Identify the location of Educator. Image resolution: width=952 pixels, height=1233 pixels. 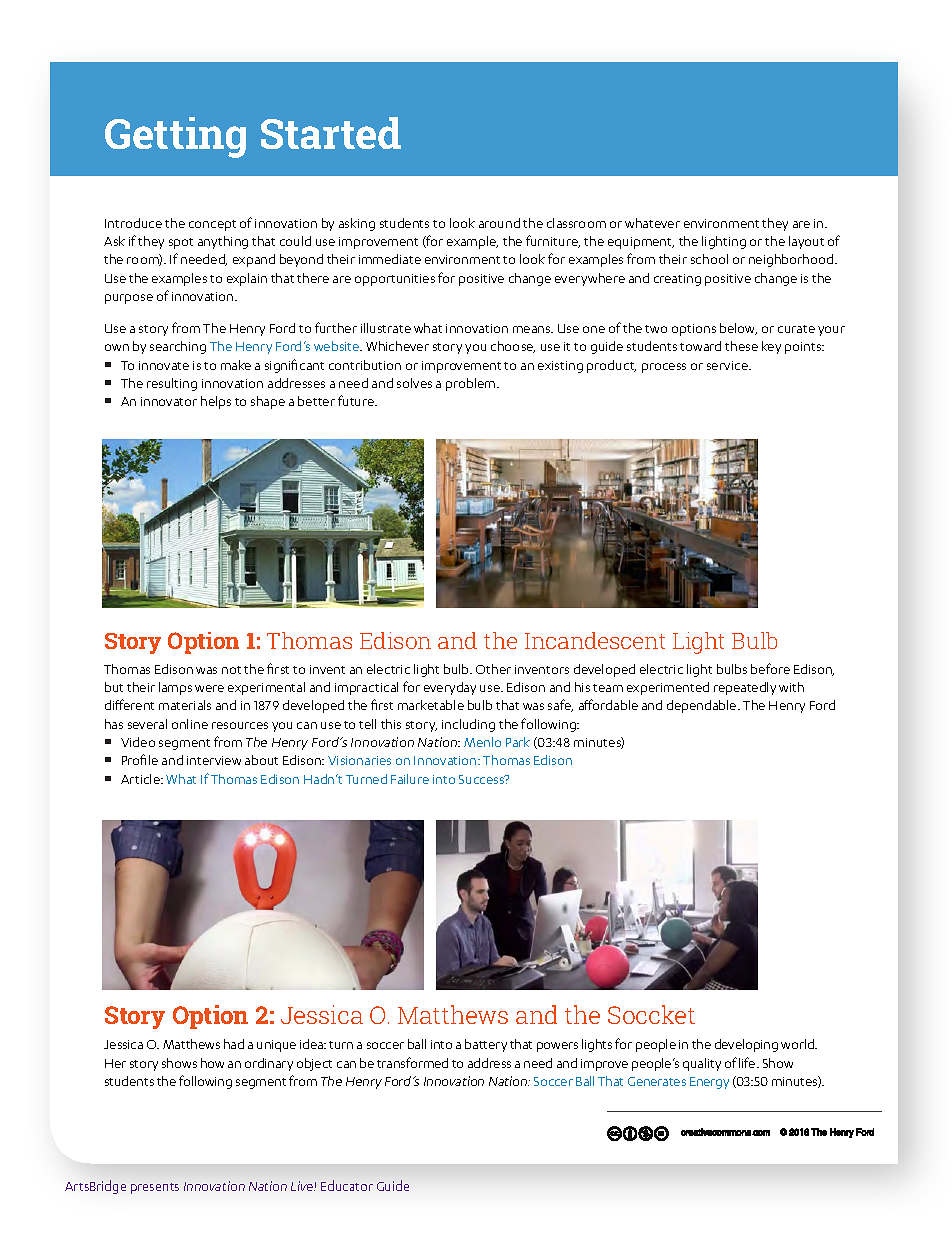
(347, 1185).
